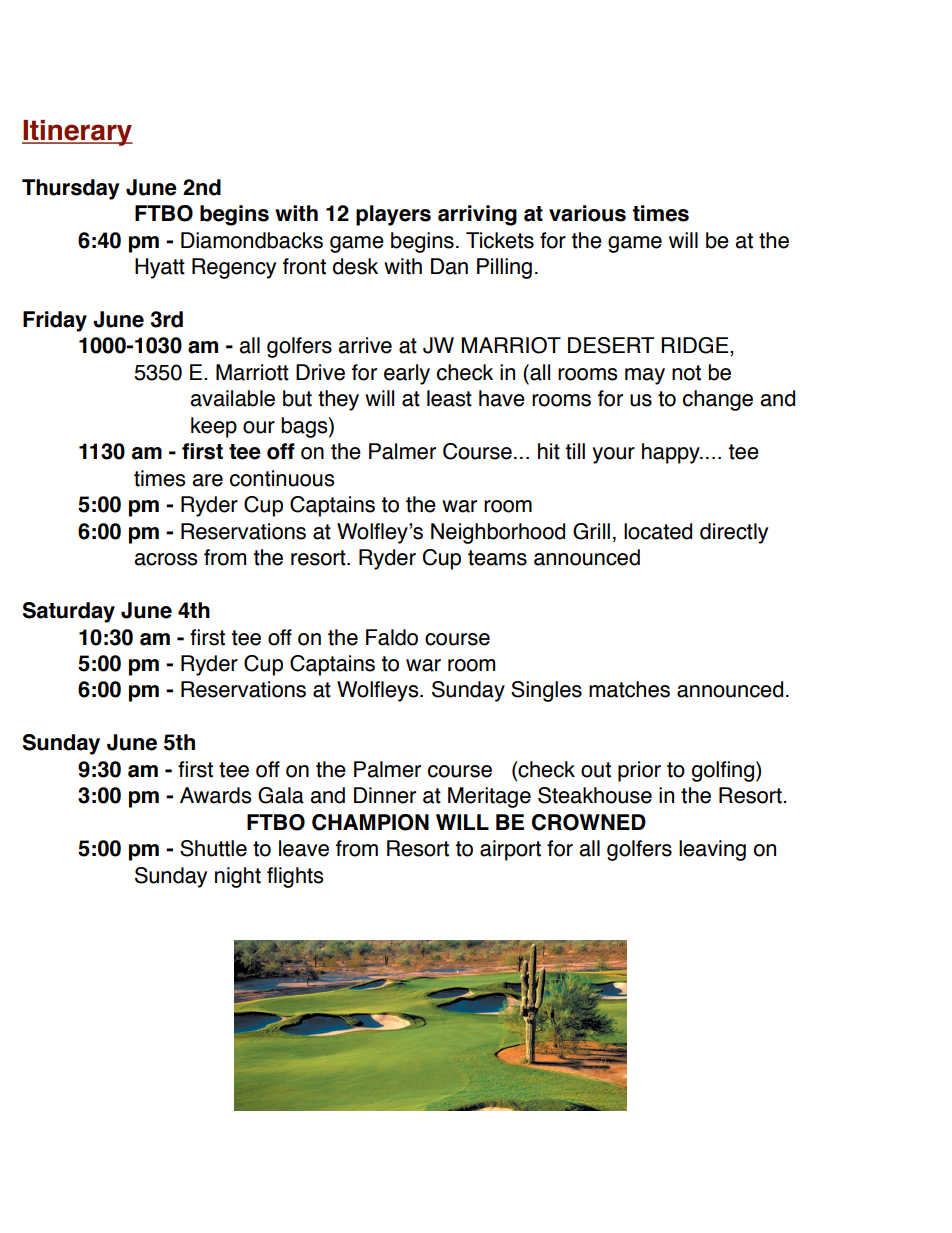  What do you see at coordinates (498, 533) in the page?
I see `Neighborhood` at bounding box center [498, 533].
